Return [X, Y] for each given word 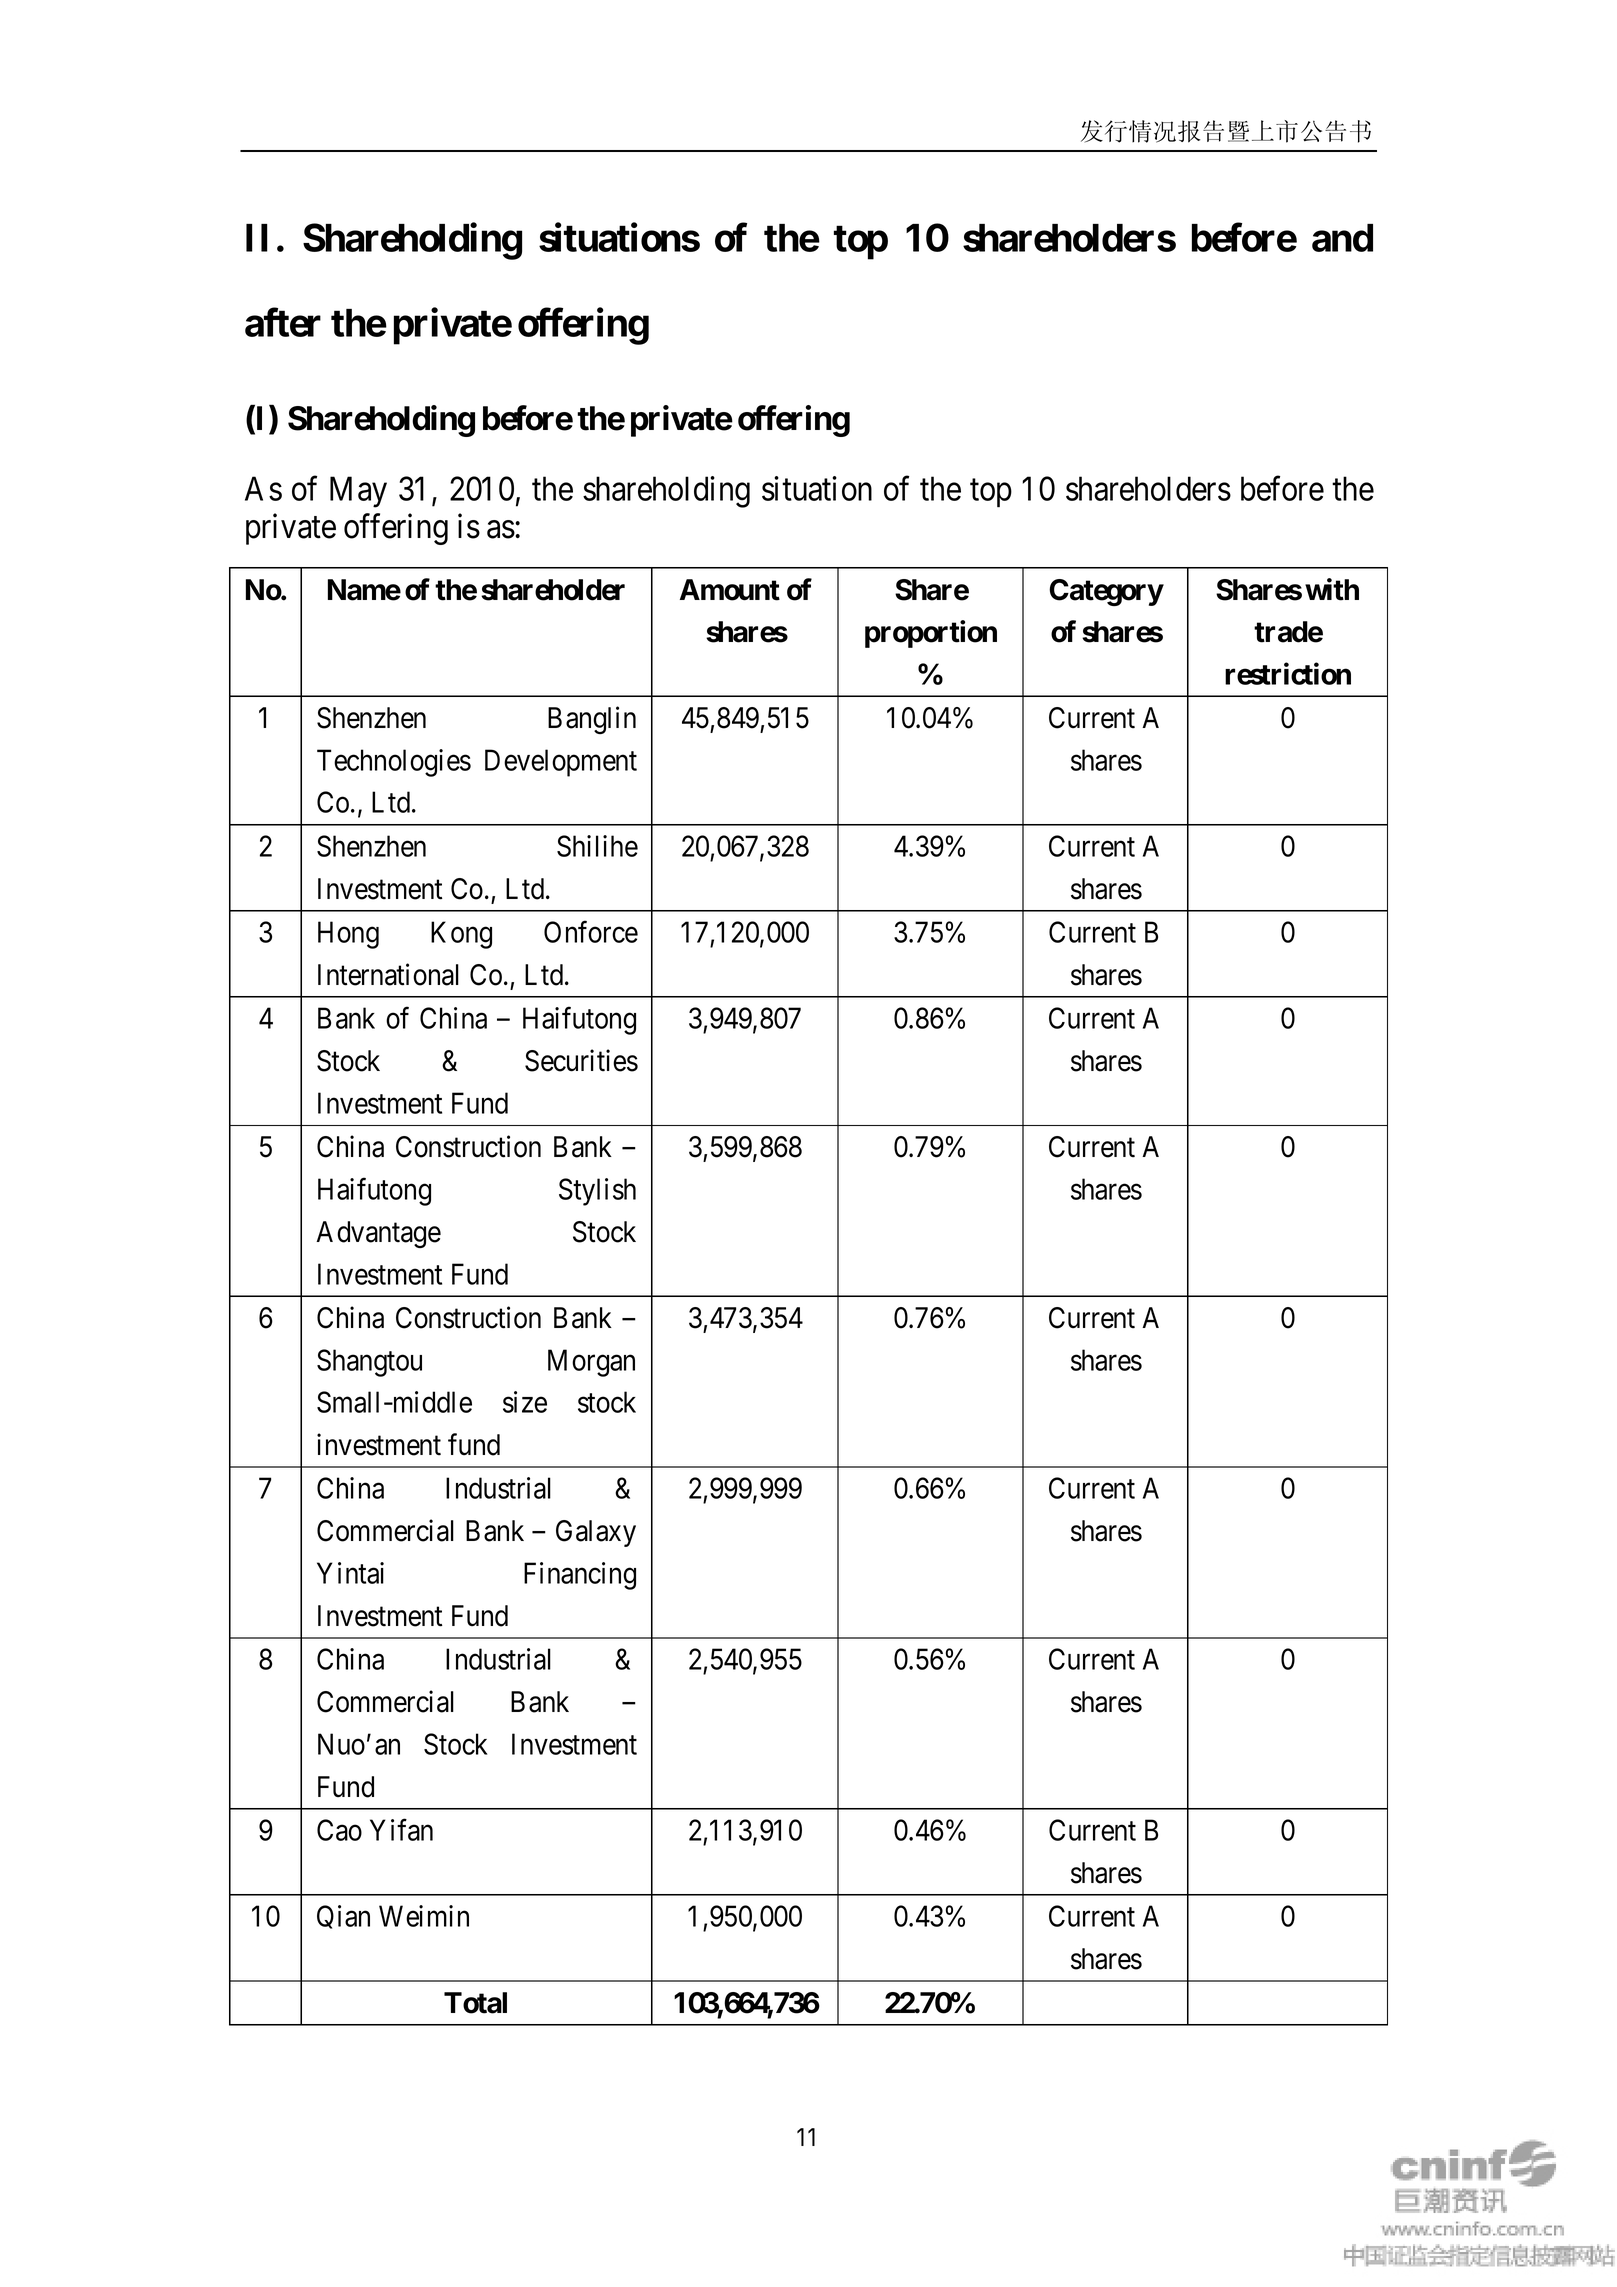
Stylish [597, 1192]
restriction [1288, 674]
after [283, 322]
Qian [343, 1917]
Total [475, 2003]
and [1342, 238]
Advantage [378, 1234]
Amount [730, 590]
